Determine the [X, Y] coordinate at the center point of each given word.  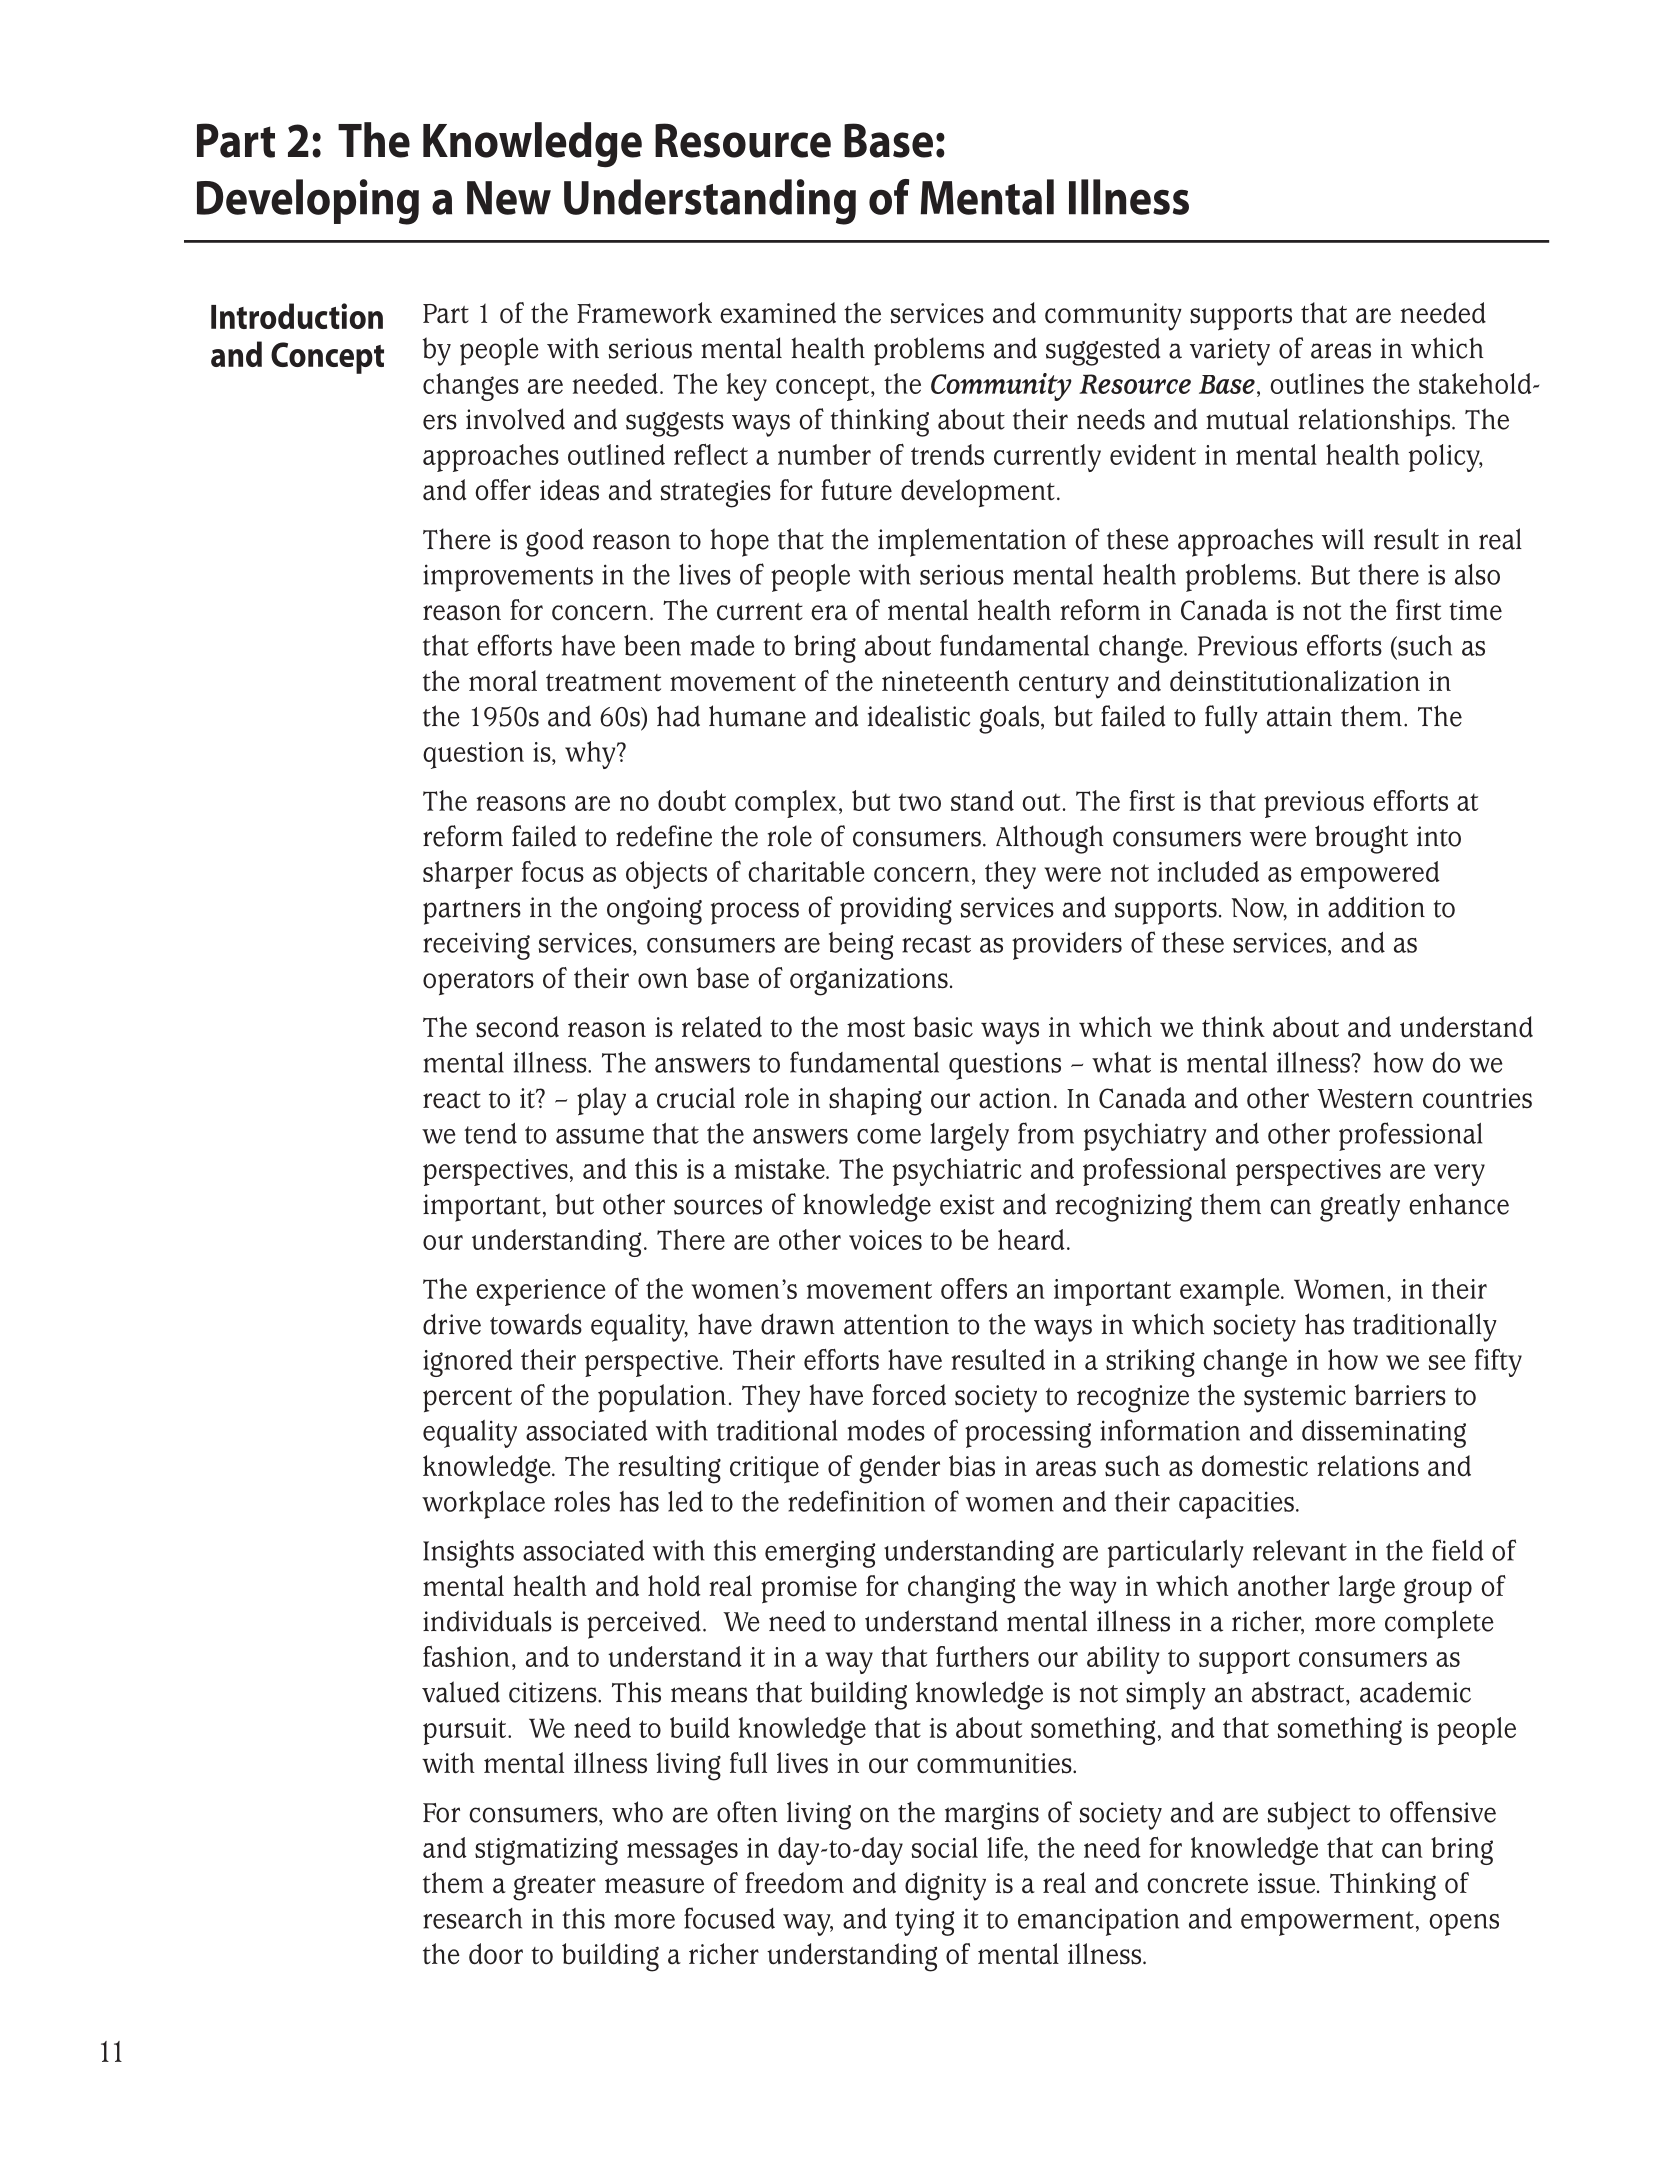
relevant [1300, 1550]
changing [961, 1589]
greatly [1360, 1207]
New [509, 198]
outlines [1317, 383]
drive [452, 1324]
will [1343, 538]
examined [778, 313]
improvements [508, 578]
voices [885, 1240]
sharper [468, 875]
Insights [468, 1554]
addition [1376, 907]
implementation [972, 542]
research [472, 1918]
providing [896, 910]
